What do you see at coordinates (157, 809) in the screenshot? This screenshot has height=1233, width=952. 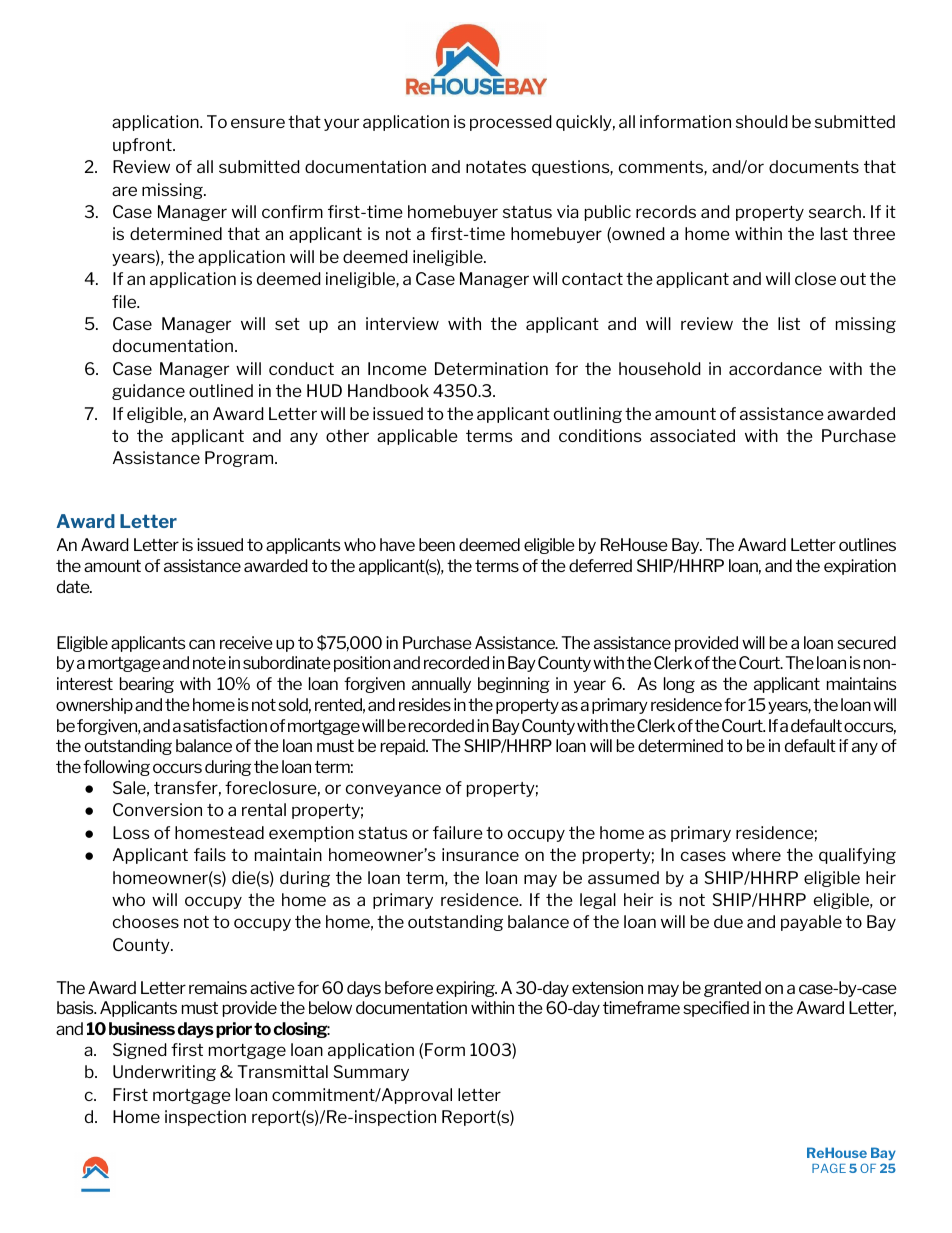 I see `Conversion` at bounding box center [157, 809].
